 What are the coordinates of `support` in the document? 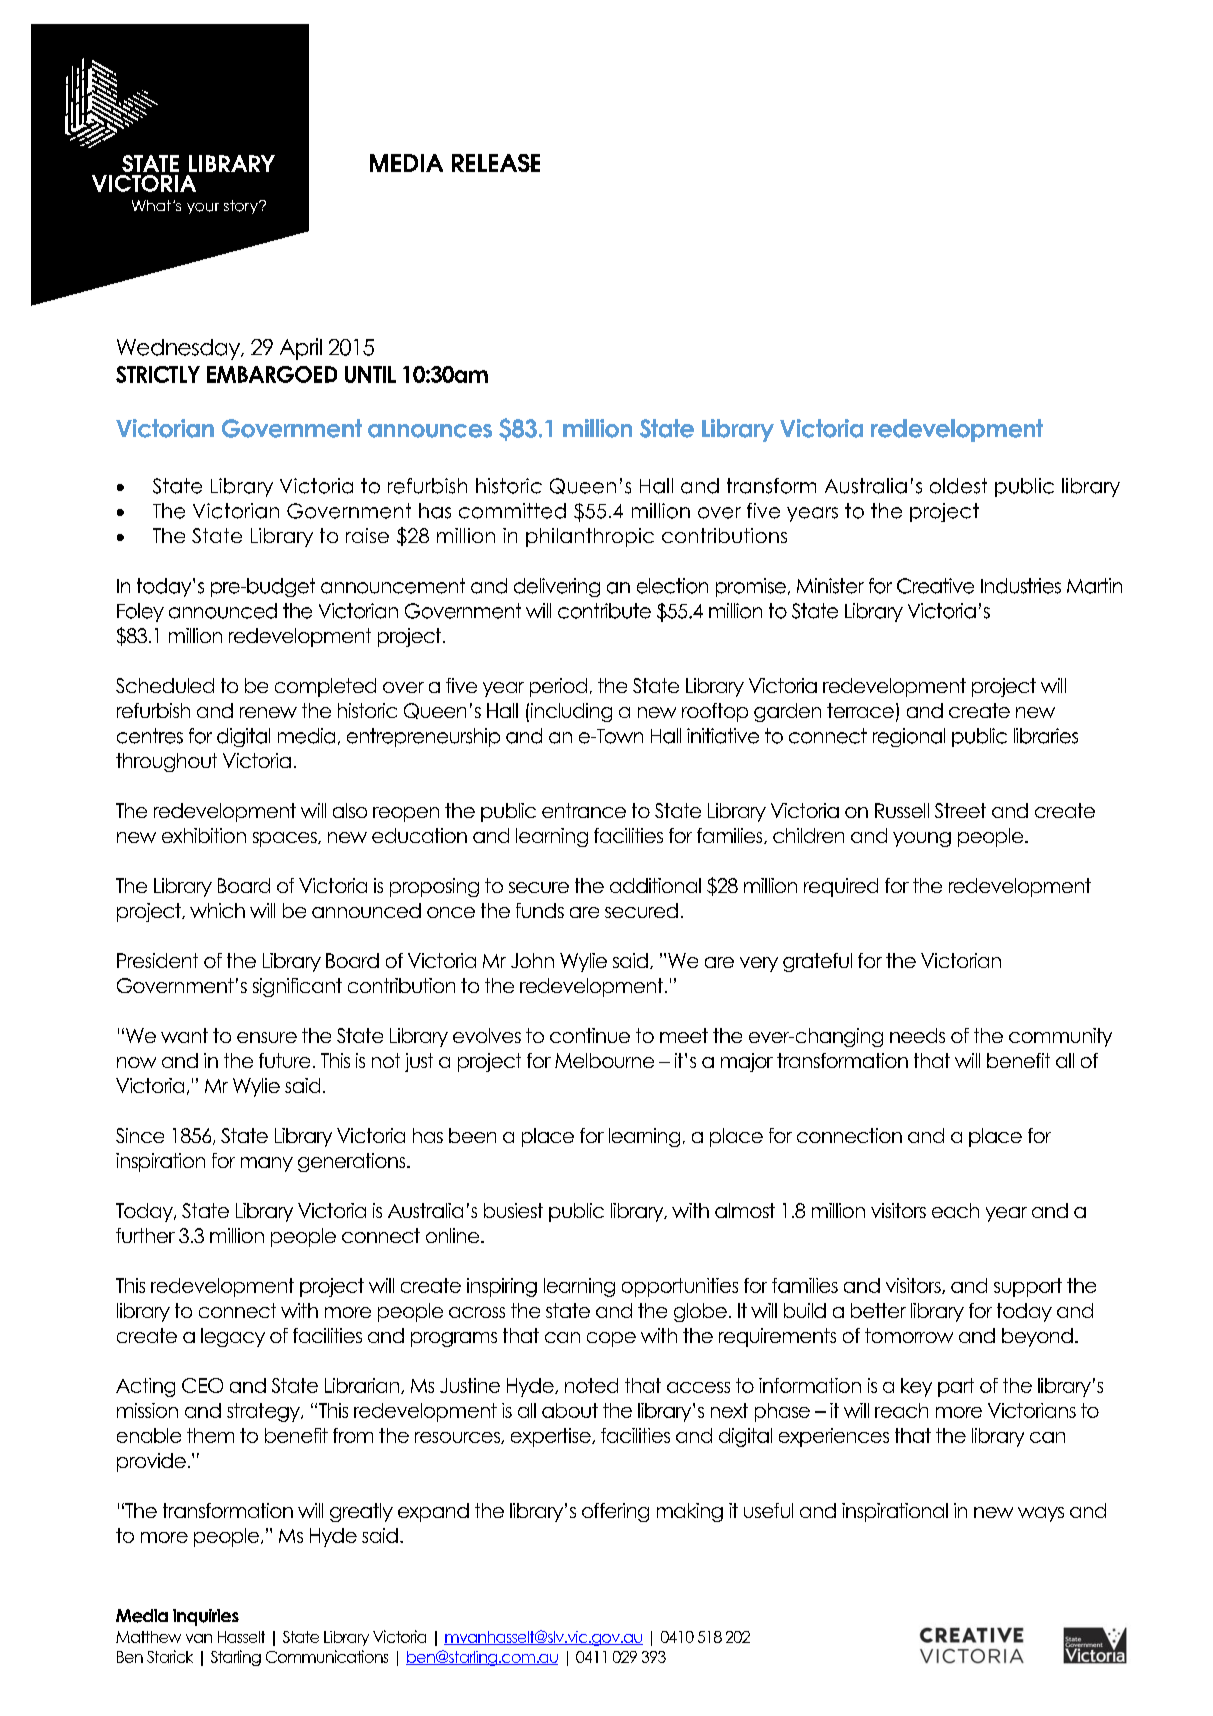 It's located at (1028, 1287).
